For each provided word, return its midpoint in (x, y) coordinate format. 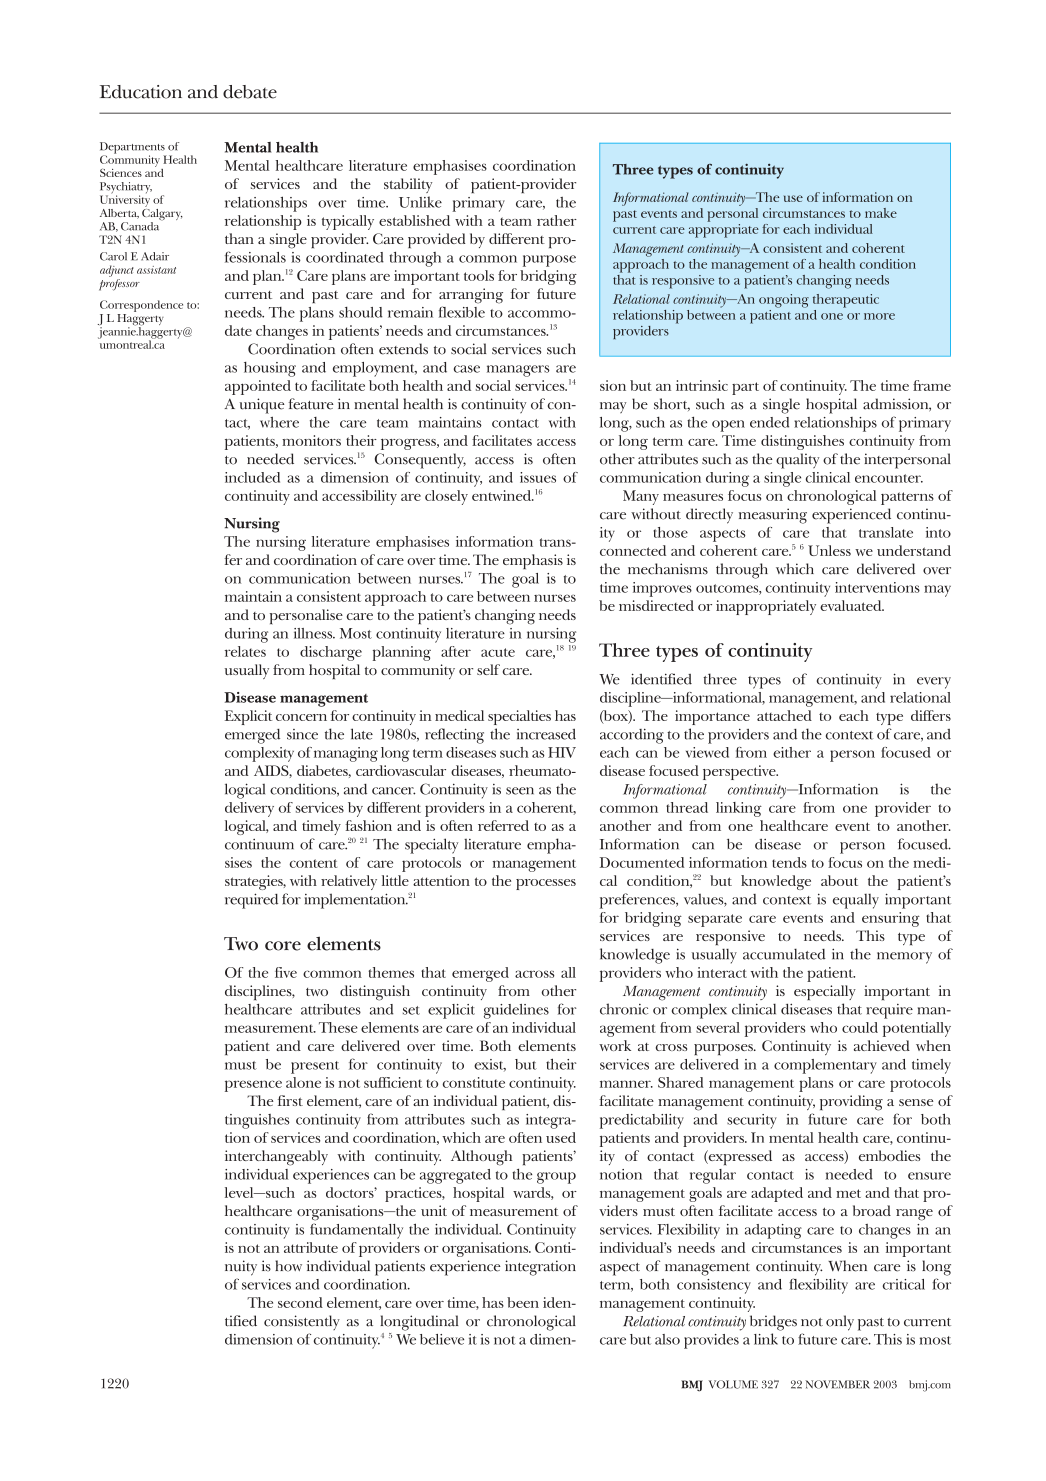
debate (250, 92)
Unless (829, 550)
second (300, 1302)
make (881, 213)
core (283, 946)
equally (856, 901)
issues (538, 477)
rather (557, 220)
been (523, 1302)
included (252, 477)
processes (546, 884)
